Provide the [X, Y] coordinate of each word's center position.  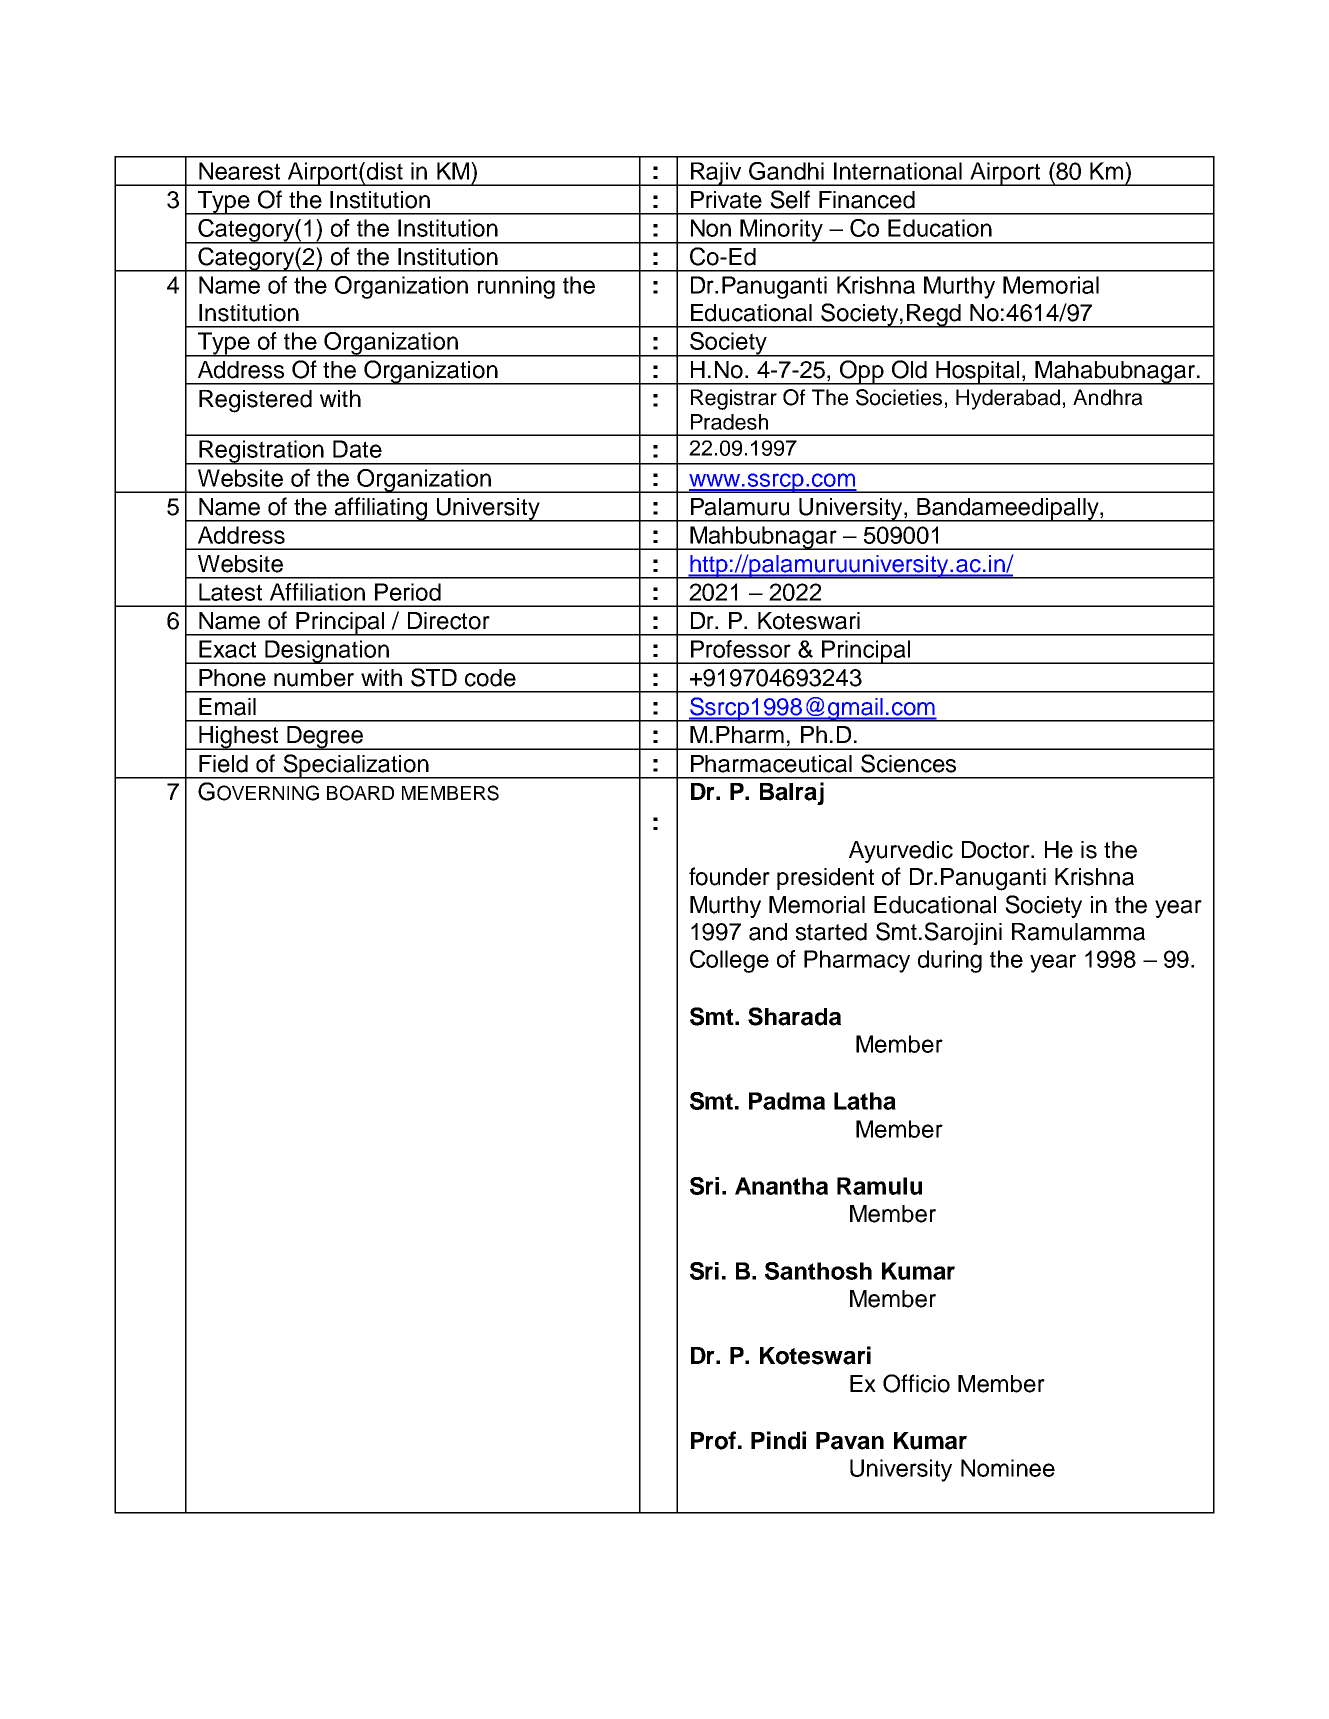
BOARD [360, 793]
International [898, 171]
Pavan [850, 1441]
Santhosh [818, 1271]
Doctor [997, 850]
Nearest [239, 171]
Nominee [1008, 1468]
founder [729, 876]
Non [711, 228]
